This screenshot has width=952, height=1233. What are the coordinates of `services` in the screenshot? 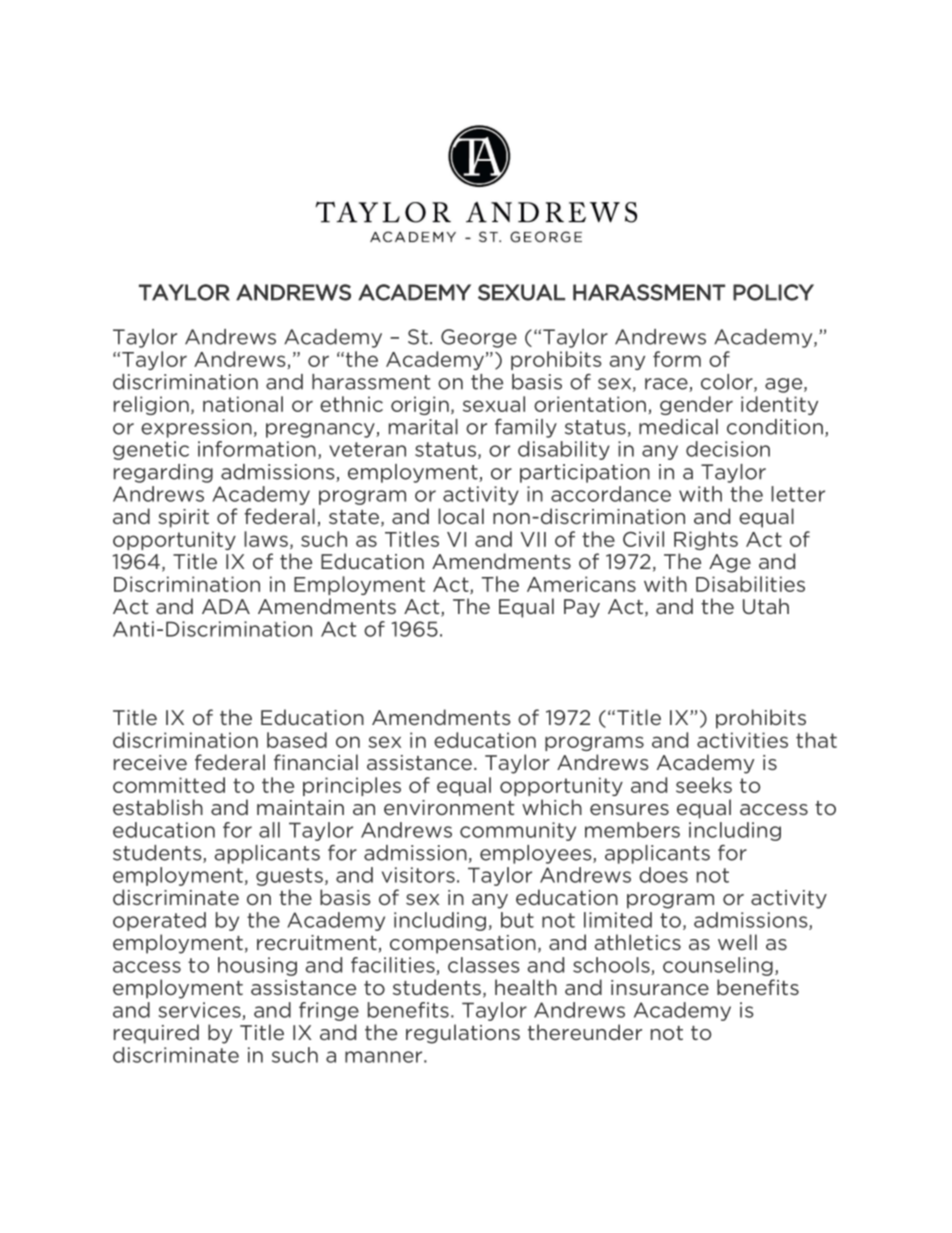 It's located at (201, 1011).
